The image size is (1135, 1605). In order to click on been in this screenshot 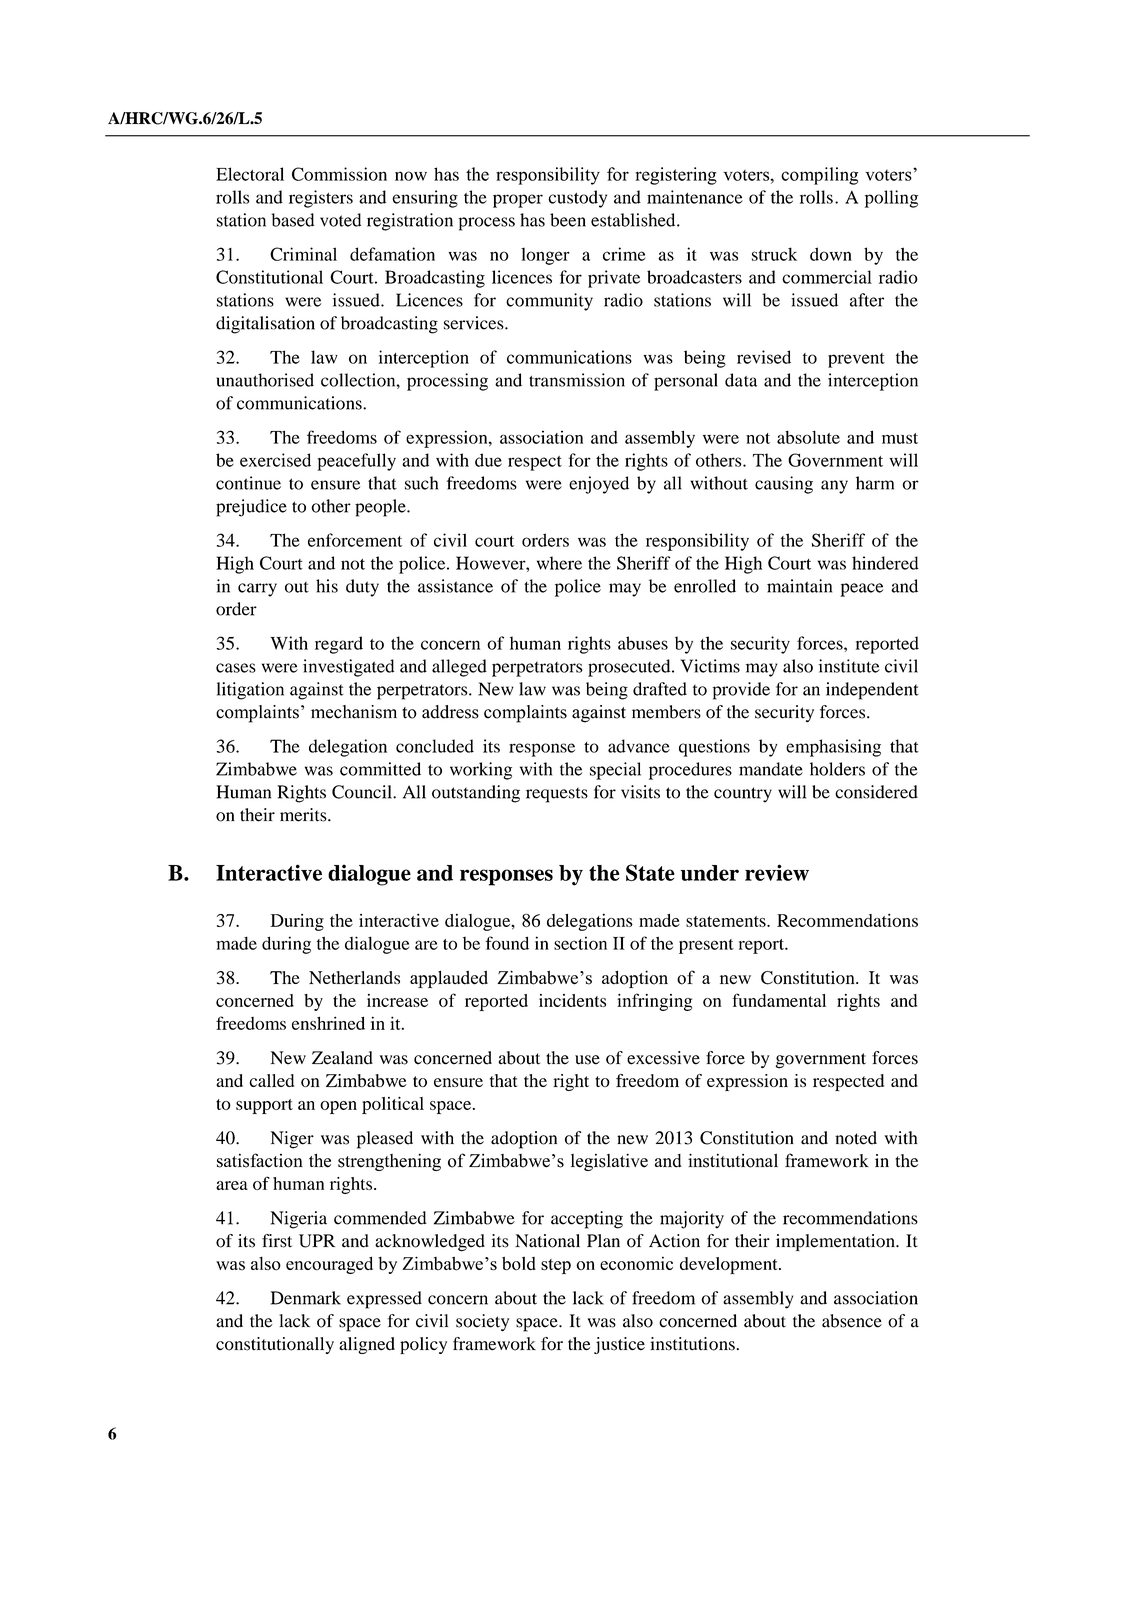, I will do `click(568, 220)`.
